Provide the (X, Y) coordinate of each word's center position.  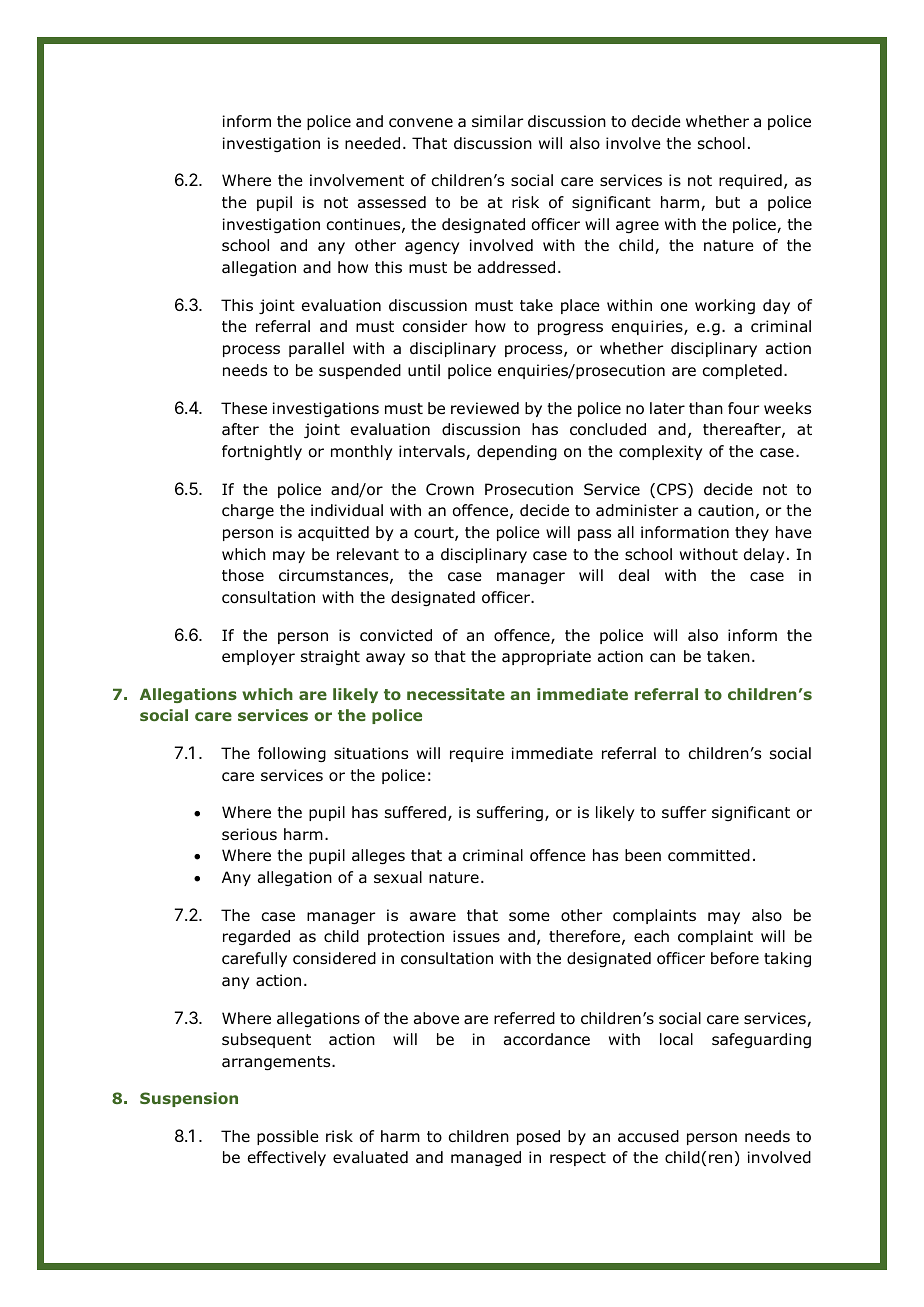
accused (648, 1136)
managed (486, 1158)
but (728, 202)
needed (372, 143)
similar (497, 121)
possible (288, 1137)
